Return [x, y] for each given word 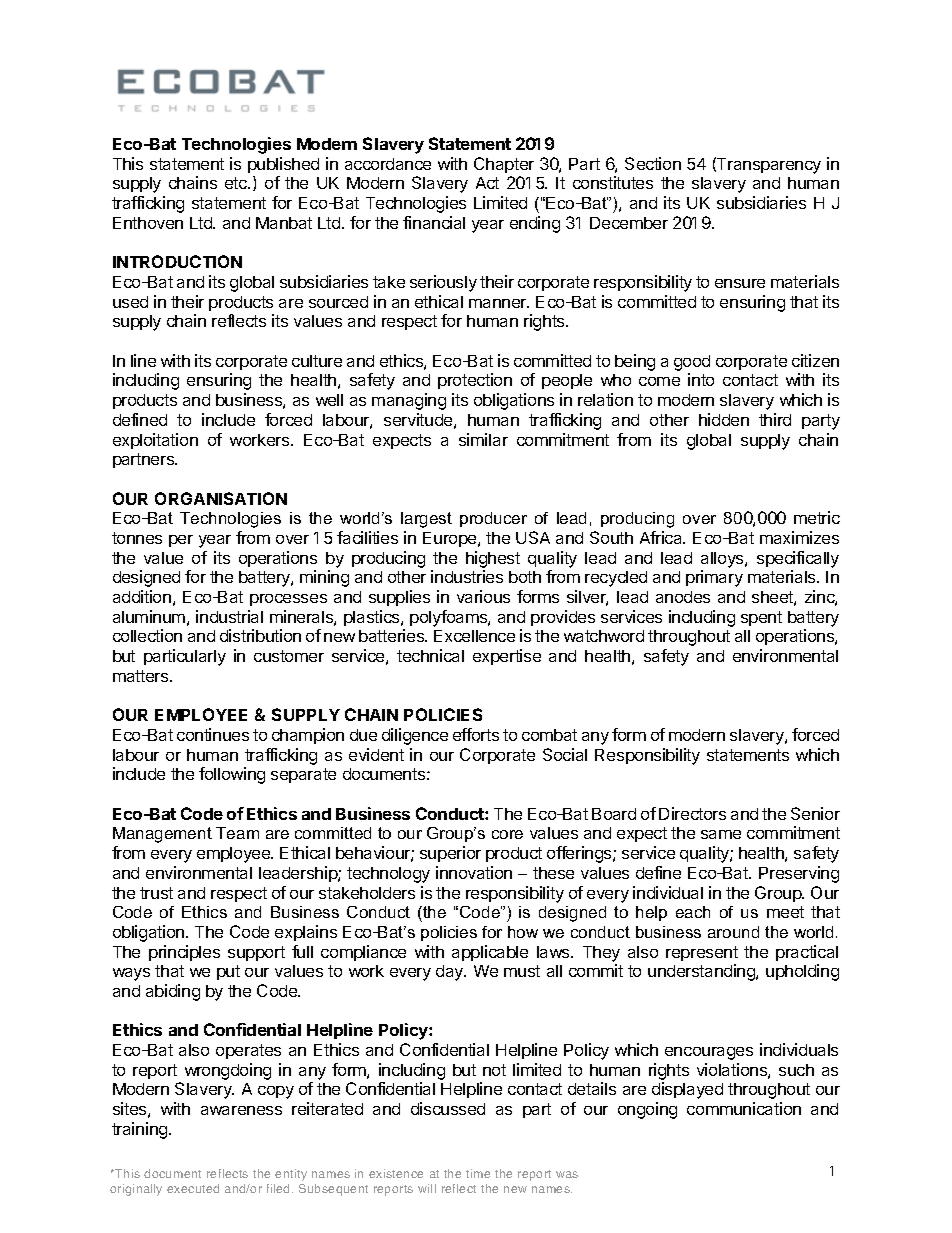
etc [237, 183]
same [721, 834]
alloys [723, 560]
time [478, 1173]
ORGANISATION [221, 498]
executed [193, 1188]
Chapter [504, 165]
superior [450, 854]
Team [237, 833]
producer [493, 519]
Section [653, 163]
